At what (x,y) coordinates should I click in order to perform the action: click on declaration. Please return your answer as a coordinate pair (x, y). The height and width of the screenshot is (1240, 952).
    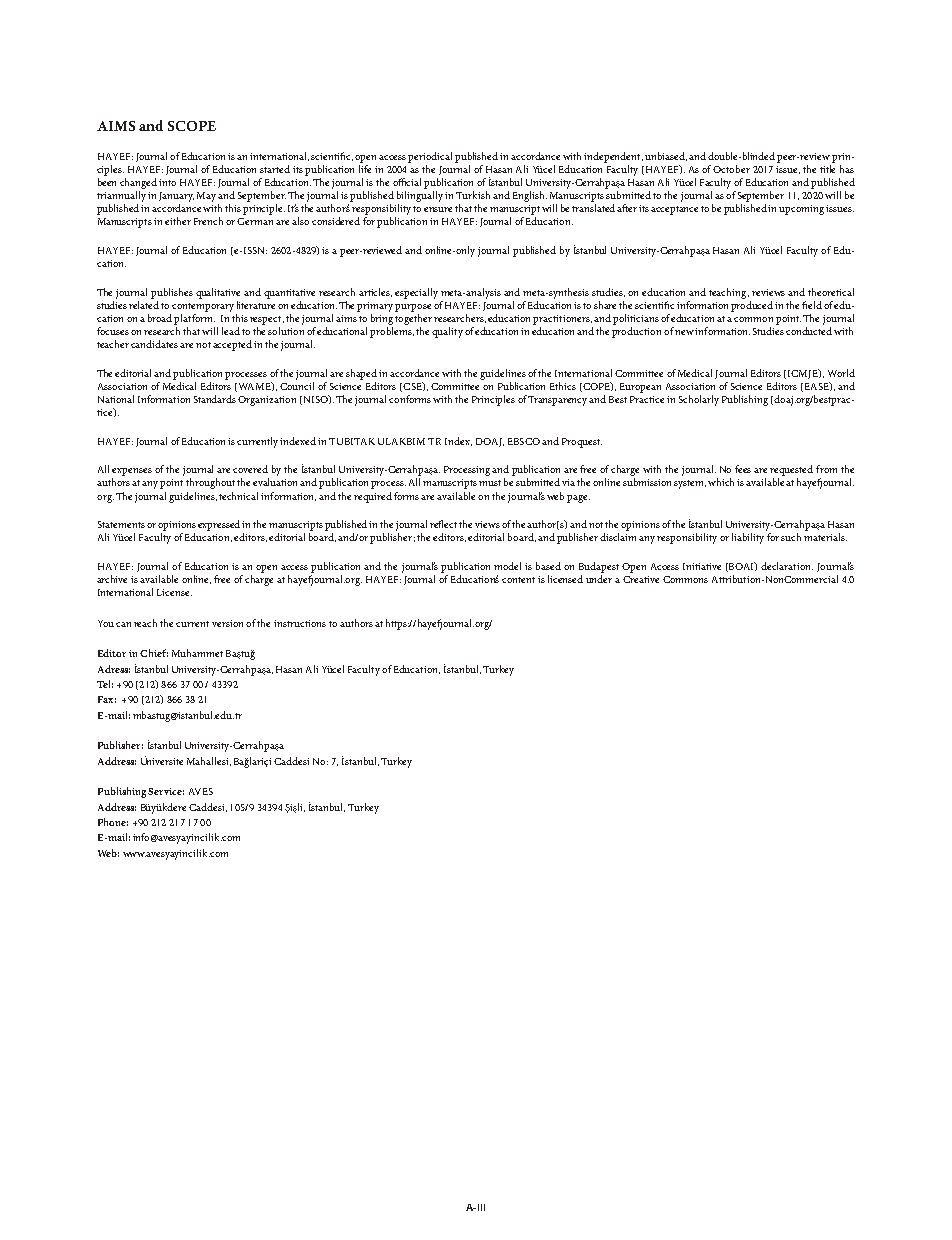
    Looking at the image, I should click on (787, 566).
